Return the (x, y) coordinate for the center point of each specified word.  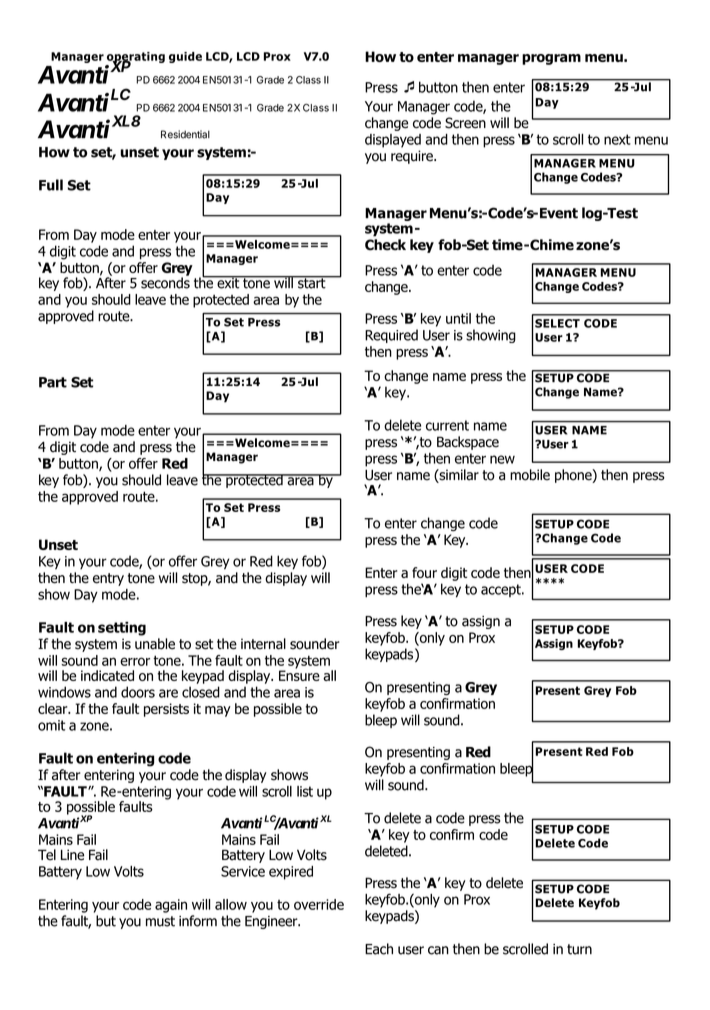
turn (579, 949)
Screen (465, 123)
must (160, 921)
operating (136, 58)
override (319, 904)
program (551, 59)
